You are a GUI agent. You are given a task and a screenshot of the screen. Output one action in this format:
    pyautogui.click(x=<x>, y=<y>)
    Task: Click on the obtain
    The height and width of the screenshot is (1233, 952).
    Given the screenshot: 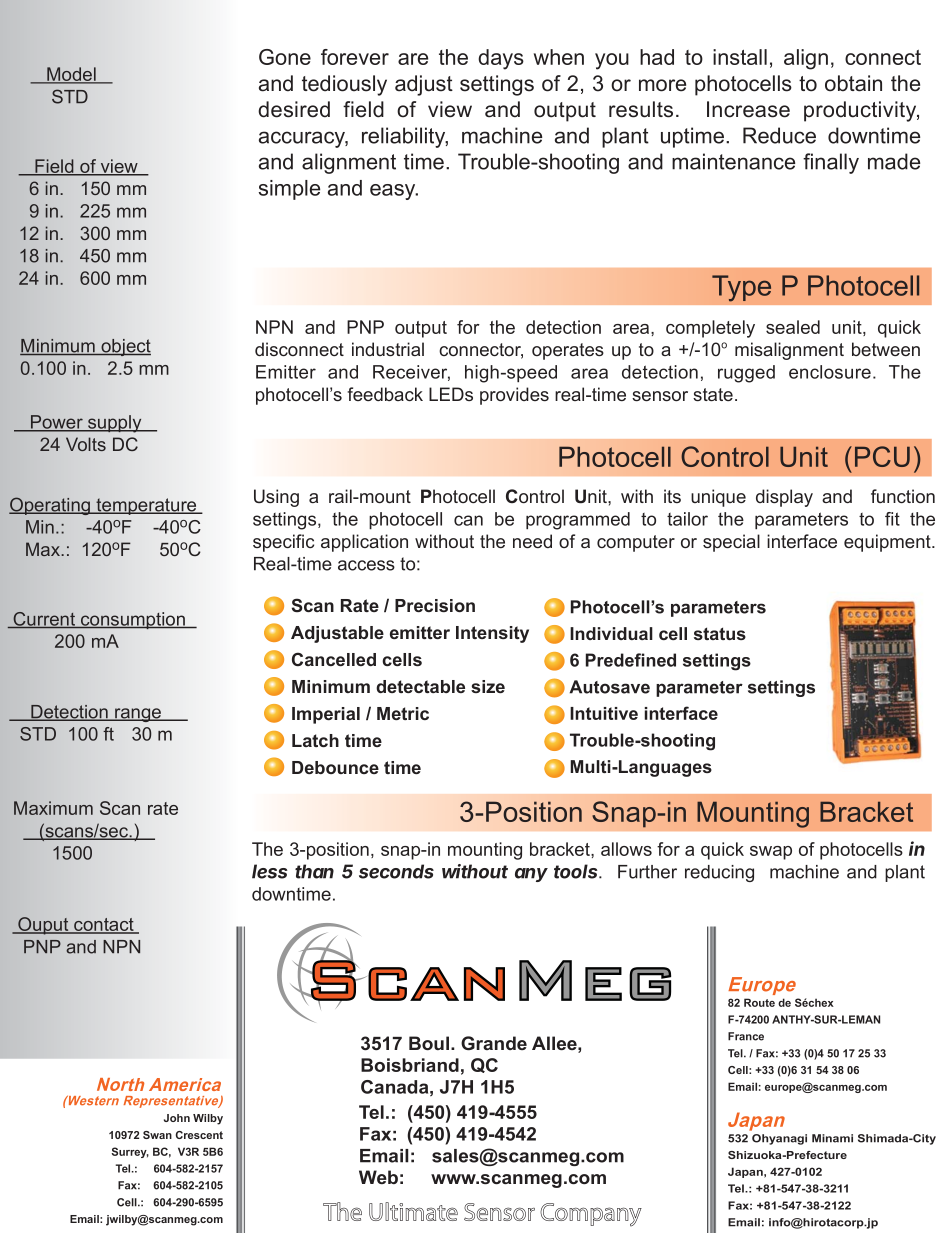 What is the action you would take?
    pyautogui.click(x=853, y=83)
